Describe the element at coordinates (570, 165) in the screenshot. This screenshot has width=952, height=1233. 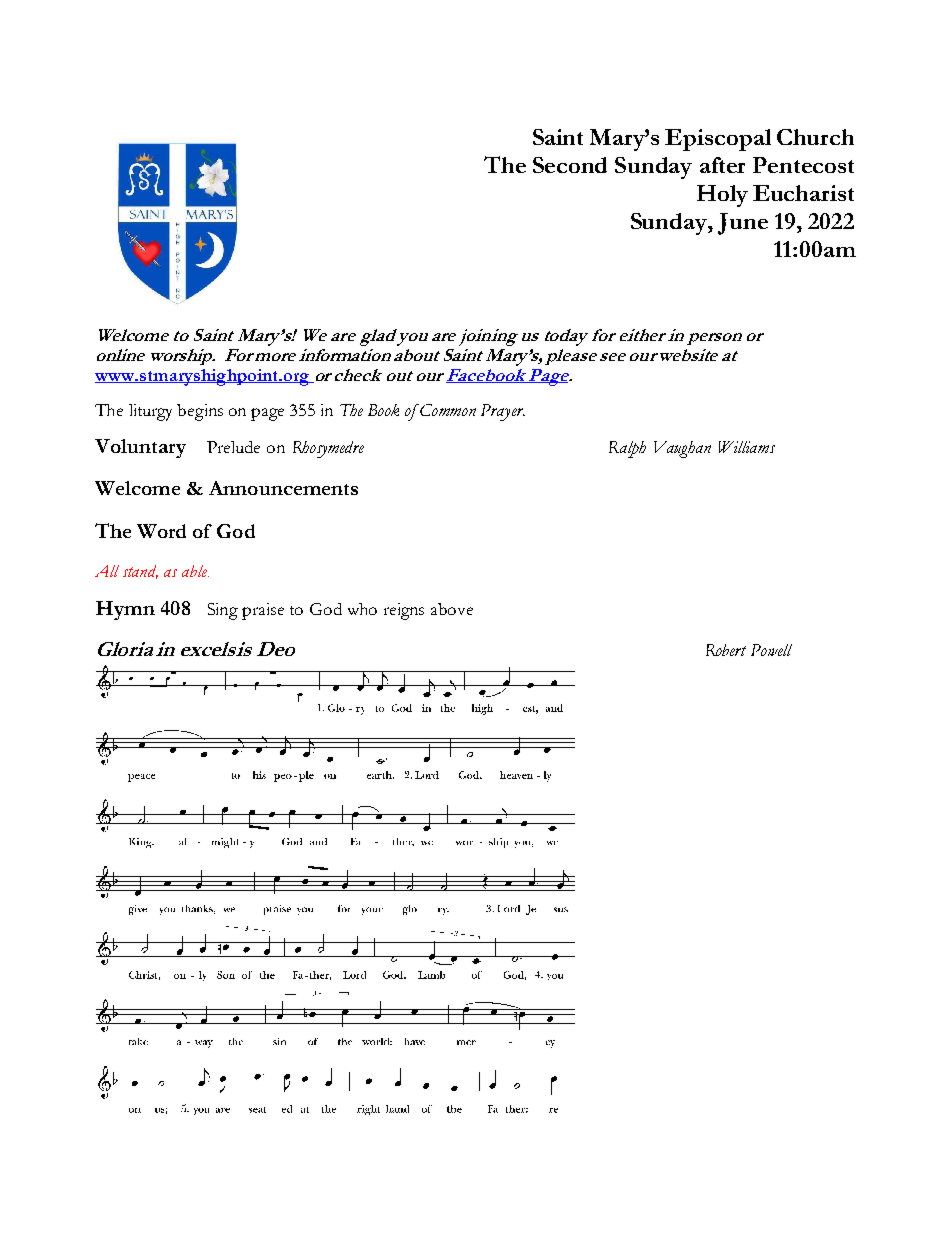
I see `Second` at that location.
